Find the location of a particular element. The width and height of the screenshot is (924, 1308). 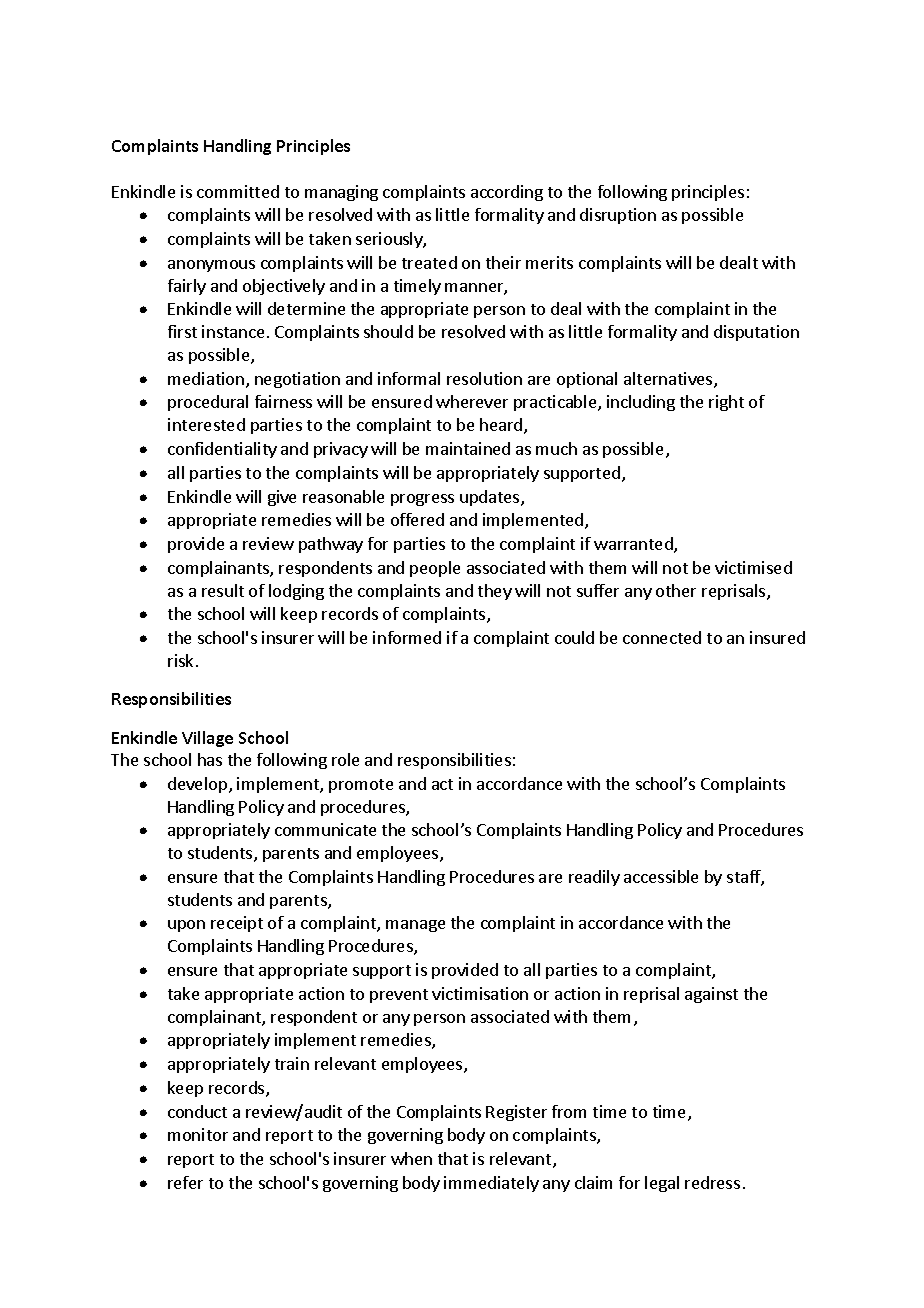

informed is located at coordinates (407, 637).
